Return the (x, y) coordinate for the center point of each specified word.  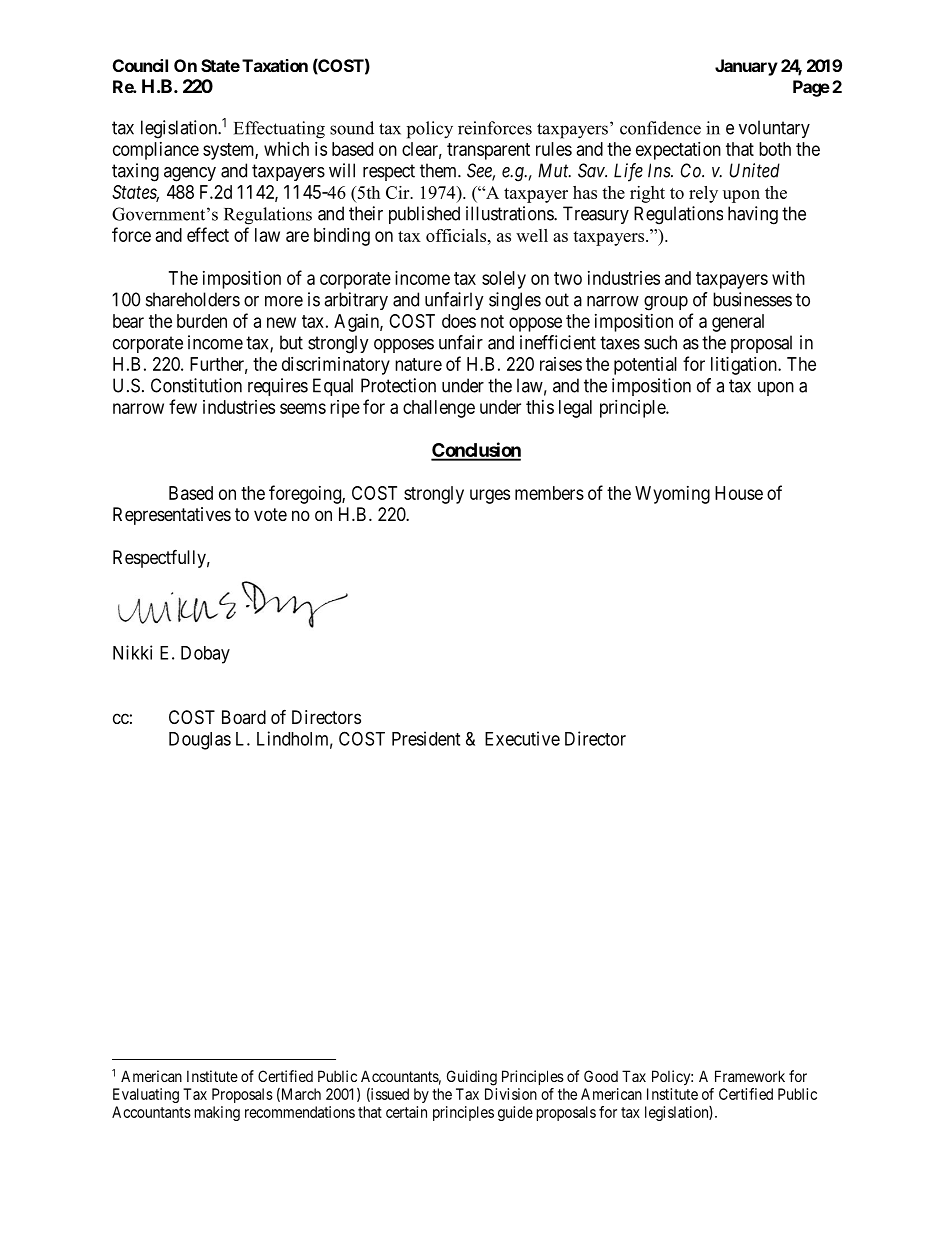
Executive (522, 738)
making (217, 1113)
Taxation (275, 65)
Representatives (172, 516)
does (459, 321)
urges (490, 496)
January (746, 67)
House (739, 493)
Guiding (472, 1078)
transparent (488, 151)
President (426, 738)
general (738, 323)
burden (202, 321)
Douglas (200, 741)
